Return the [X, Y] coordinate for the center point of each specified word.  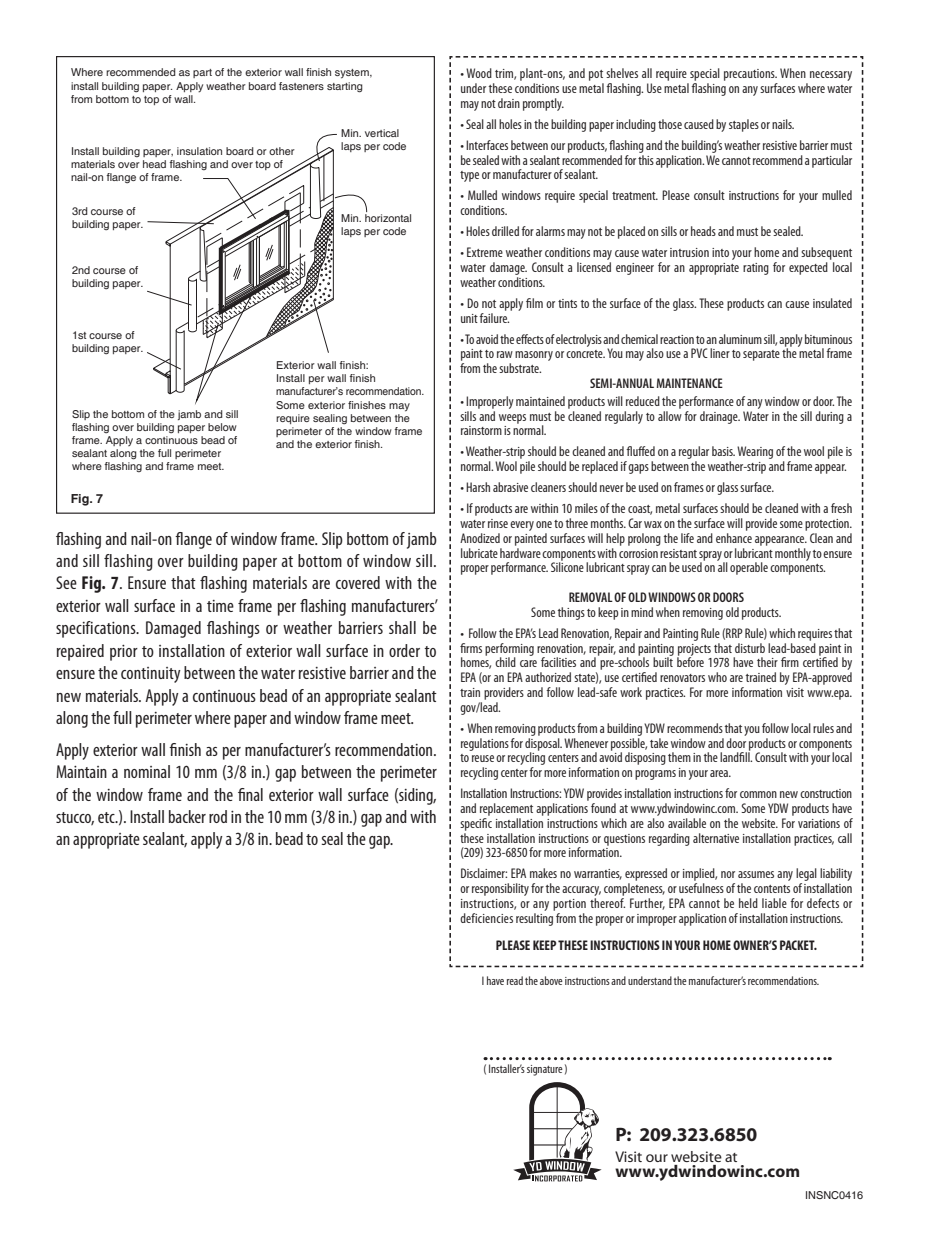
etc [107, 817]
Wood [479, 73]
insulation [199, 151]
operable [749, 568]
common [758, 794]
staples [744, 125]
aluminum [740, 339]
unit [469, 318]
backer [187, 816]
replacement [506, 809]
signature [545, 1070]
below [222, 427]
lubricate [479, 553]
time [220, 606]
